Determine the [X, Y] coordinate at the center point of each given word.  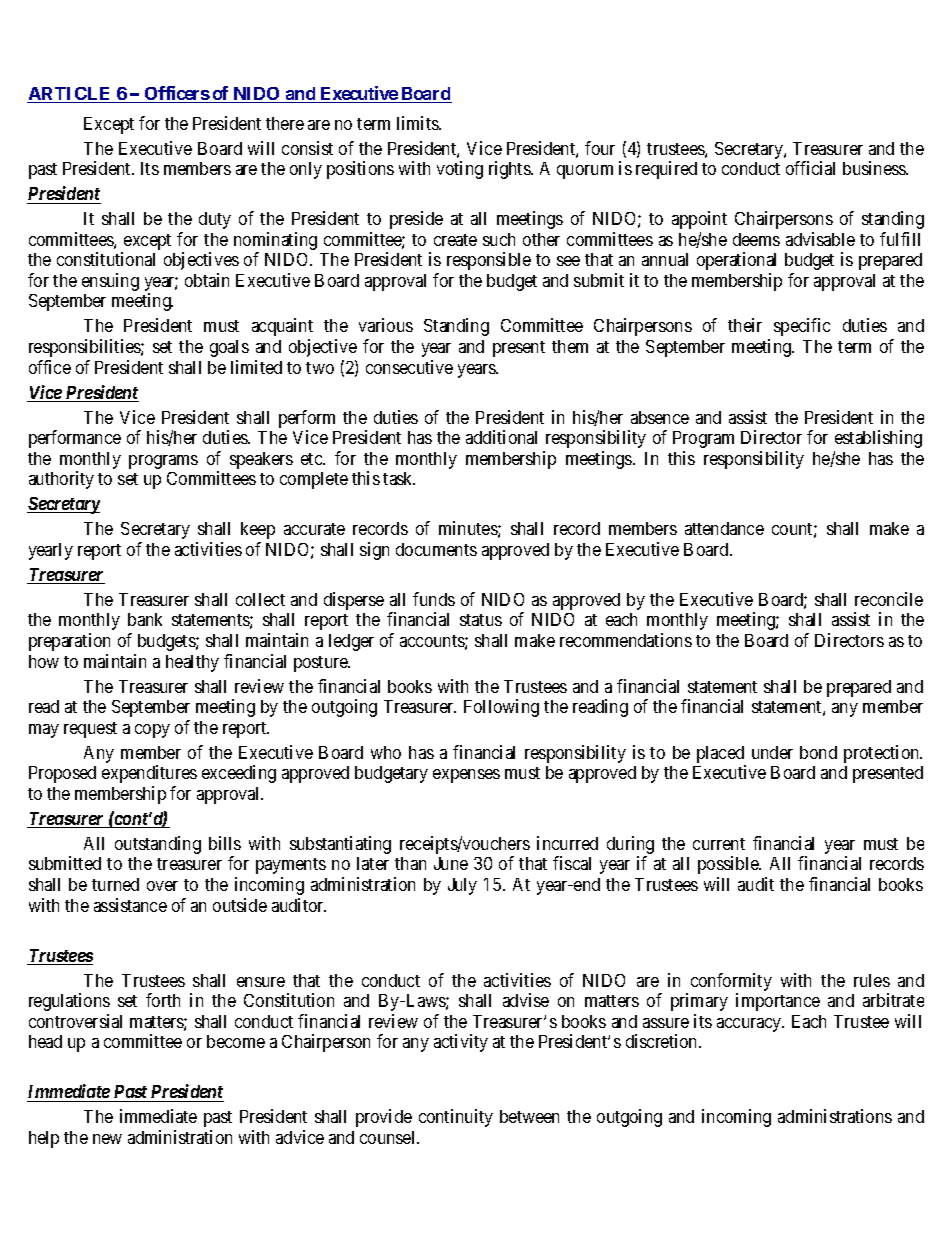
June [451, 863]
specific [802, 327]
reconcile [889, 599]
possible [729, 865]
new [107, 1139]
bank [145, 619]
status [481, 620]
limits [418, 123]
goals [229, 348]
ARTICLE [70, 95]
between [529, 1116]
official [810, 168]
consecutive [409, 367]
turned [115, 884]
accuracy [750, 1025]
